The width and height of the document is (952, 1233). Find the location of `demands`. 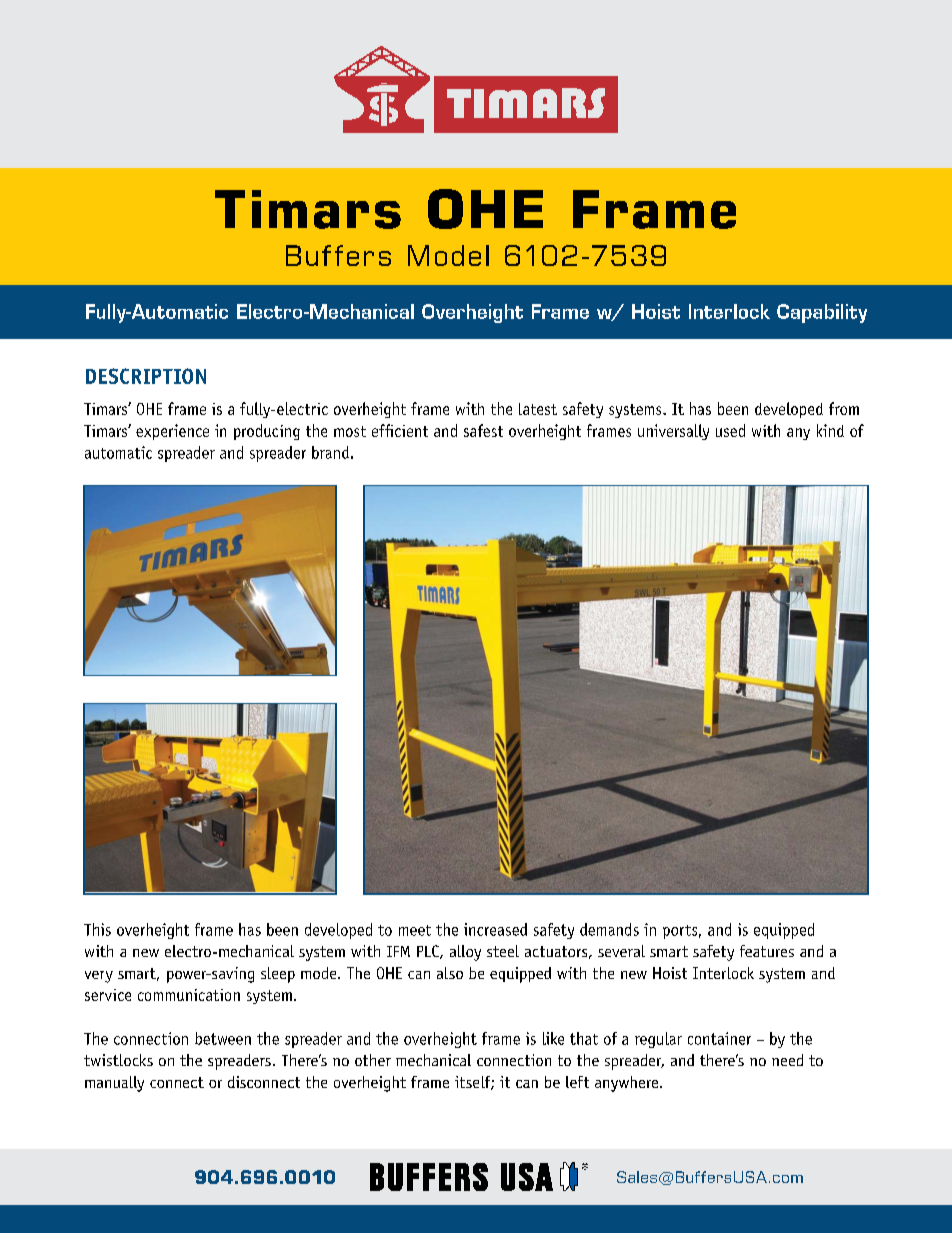

demands is located at coordinates (609, 929).
